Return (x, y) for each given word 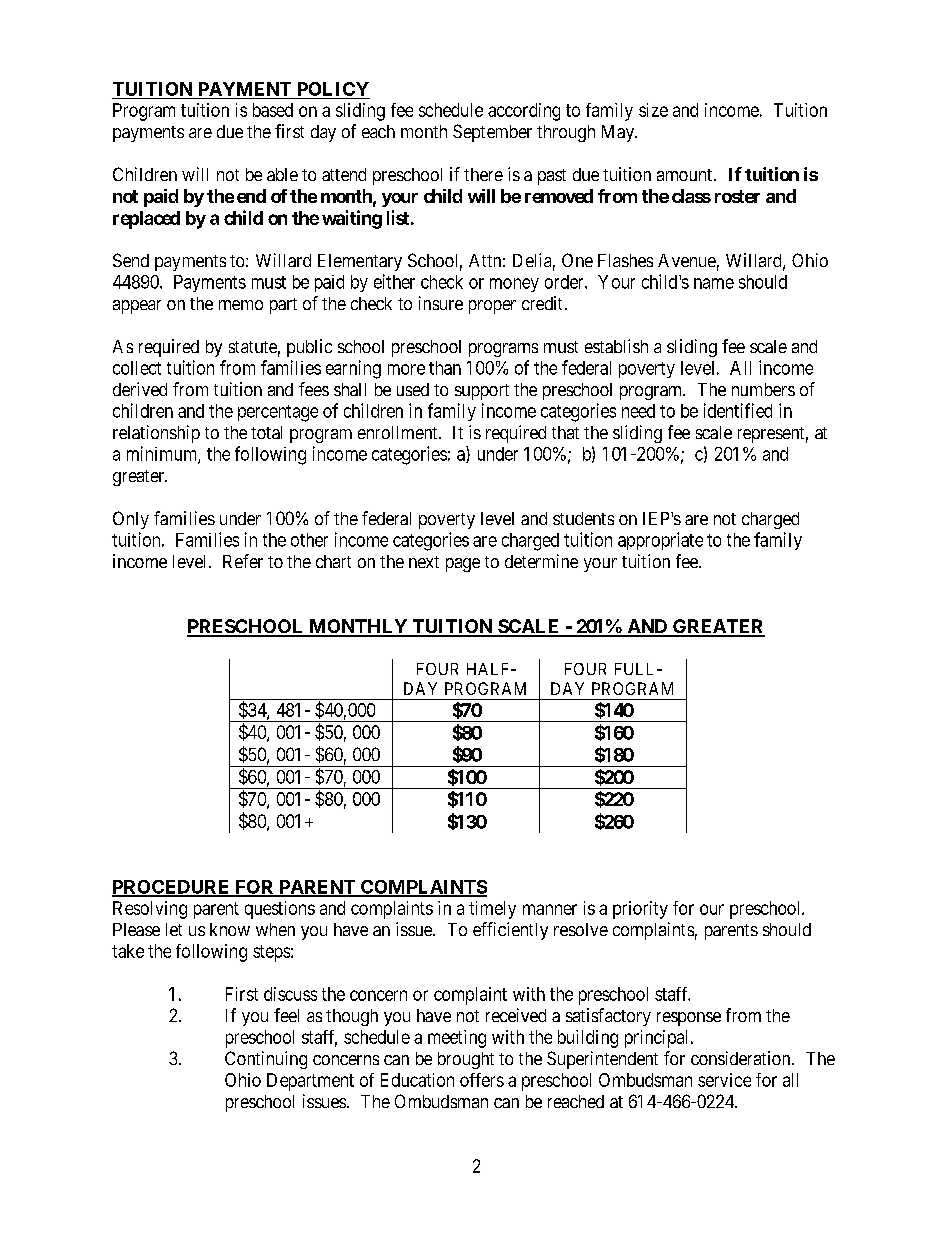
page (463, 565)
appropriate (660, 541)
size (653, 110)
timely (492, 910)
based (273, 110)
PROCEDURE (172, 888)
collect (137, 368)
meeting (457, 1039)
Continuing (266, 1060)
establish (616, 346)
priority (640, 910)
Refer (243, 561)
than (445, 368)
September (492, 133)
